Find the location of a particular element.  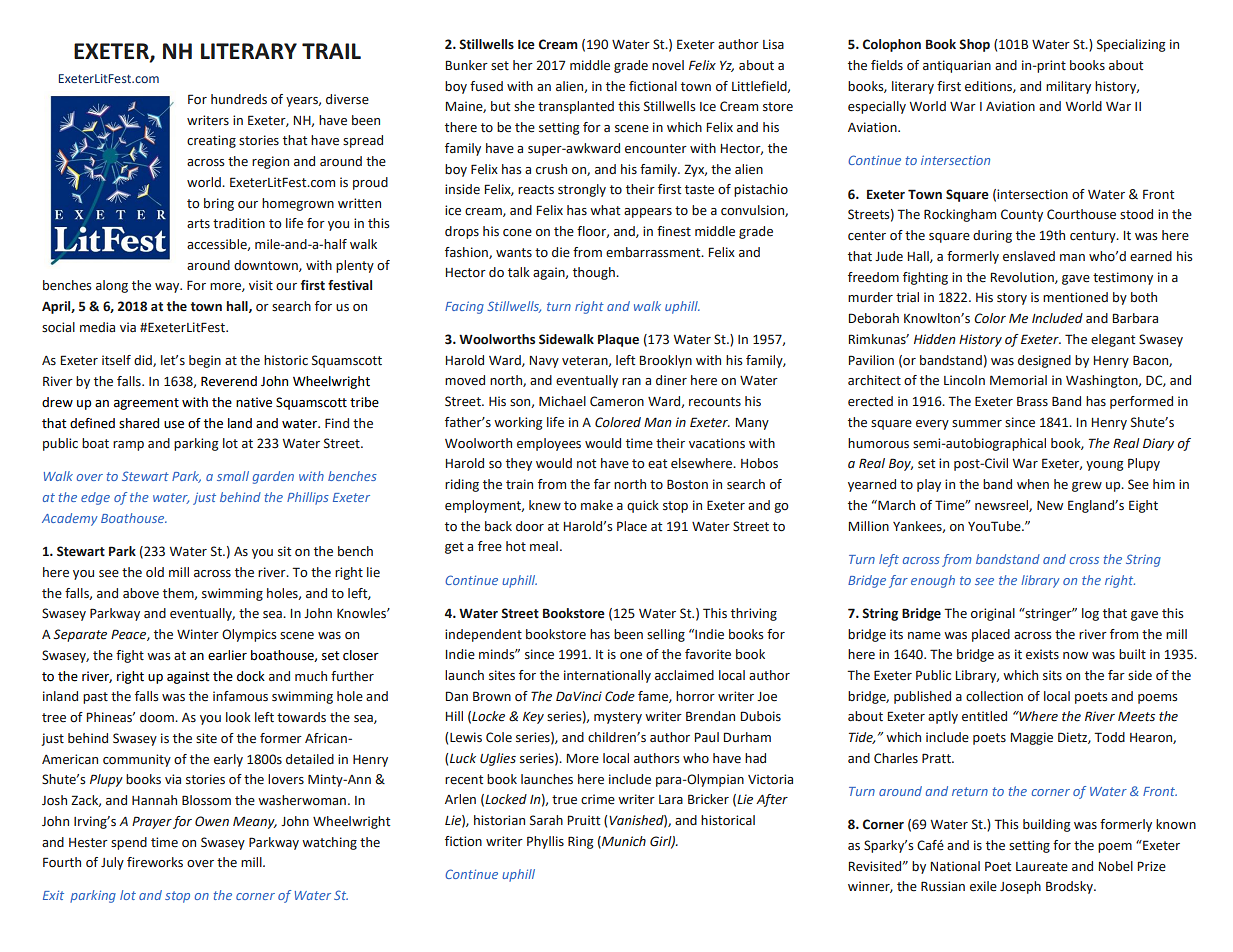

fireworks is located at coordinates (155, 862).
